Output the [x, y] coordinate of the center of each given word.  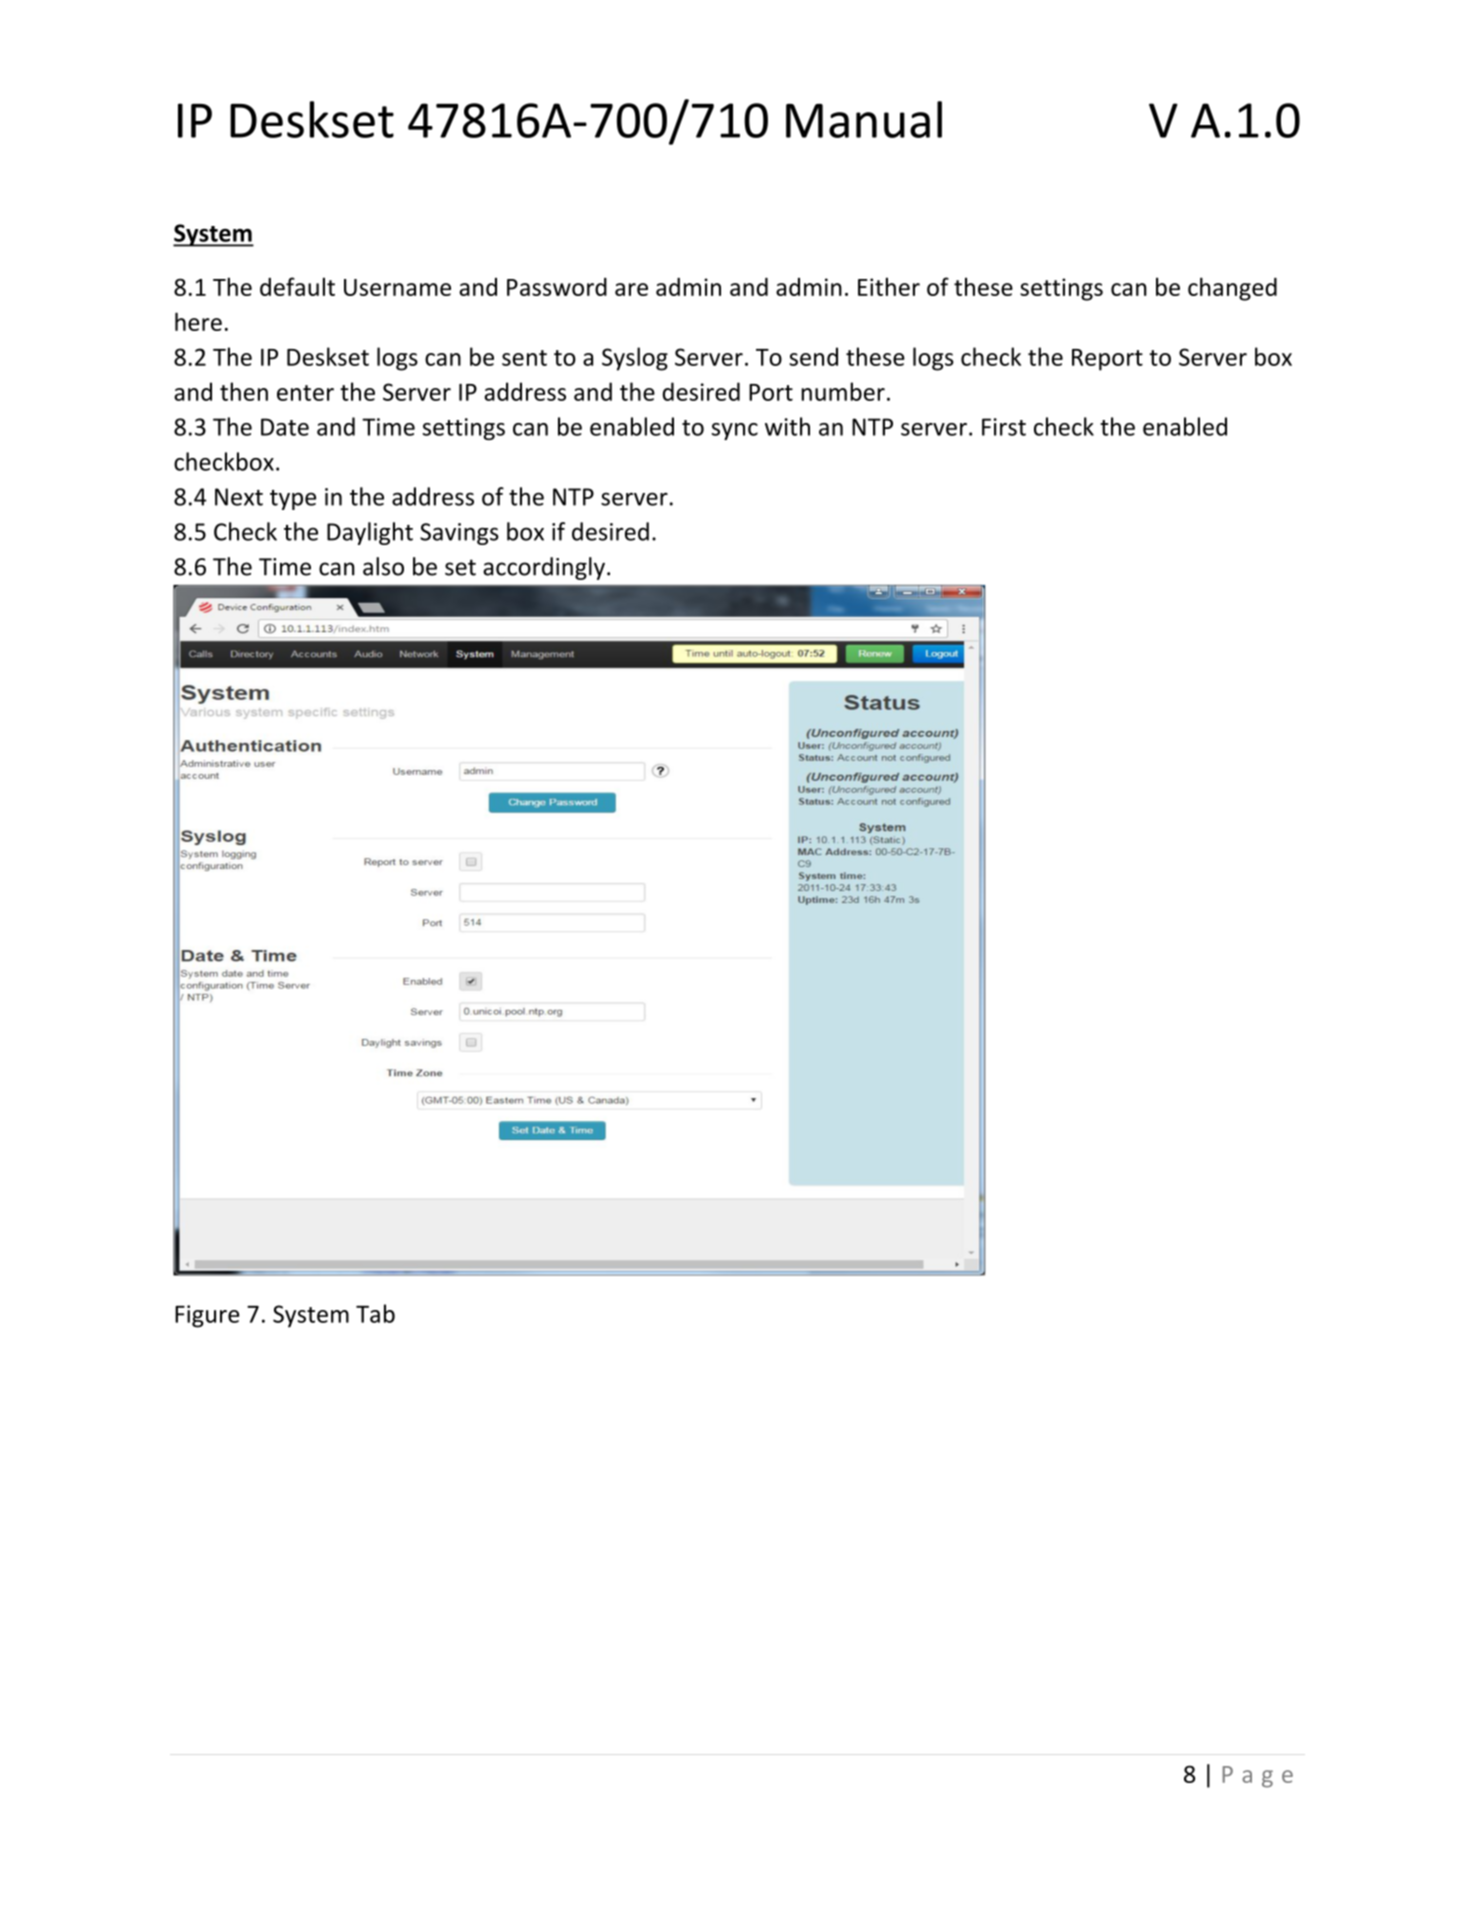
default [297, 286]
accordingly [544, 568]
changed [1232, 289]
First [1004, 427]
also [383, 566]
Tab [375, 1313]
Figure [207, 1316]
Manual [864, 119]
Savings [459, 534]
